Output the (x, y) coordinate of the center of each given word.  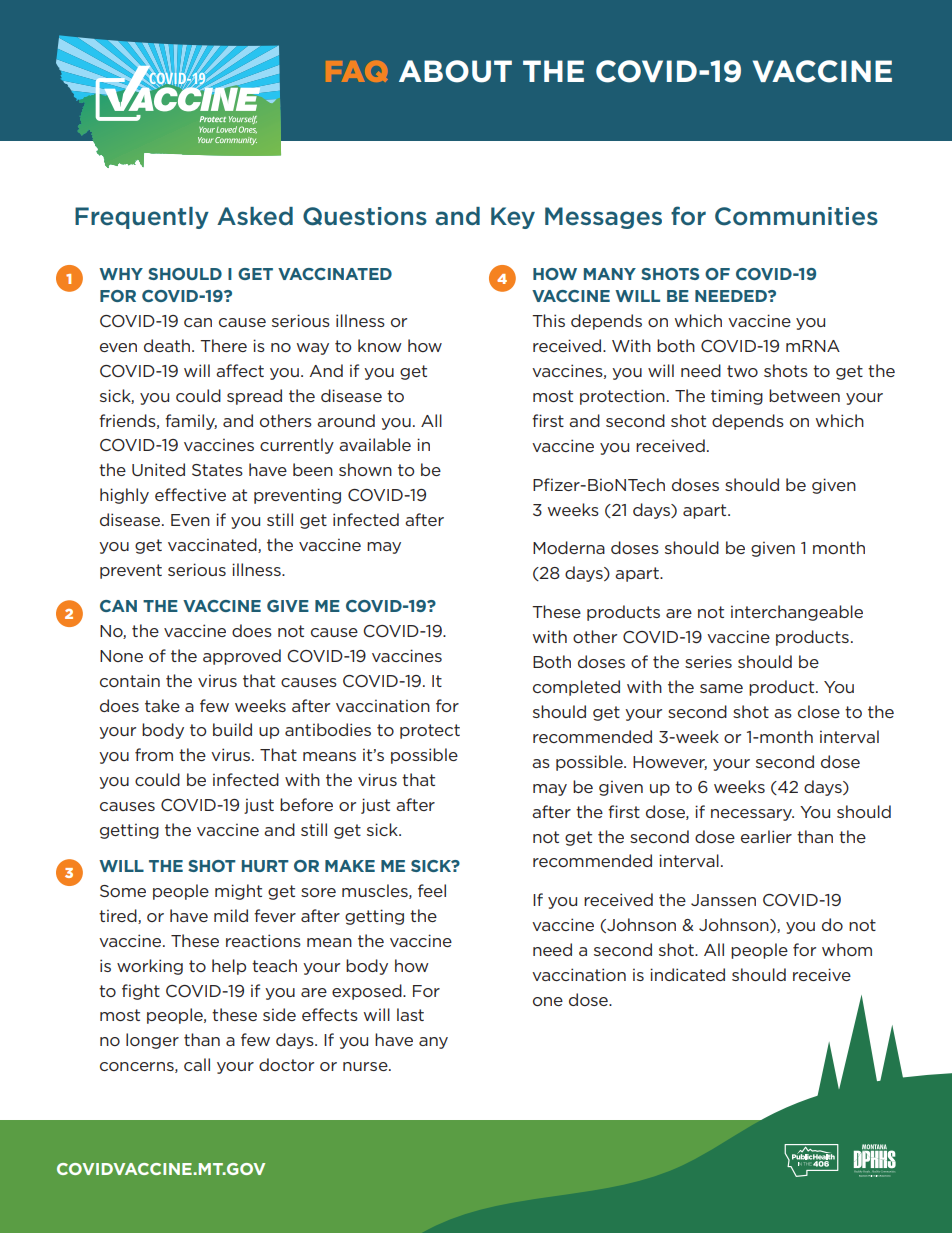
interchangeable (797, 613)
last (410, 1014)
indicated (687, 974)
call (197, 1064)
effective (190, 494)
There (223, 345)
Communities (796, 216)
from (154, 754)
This (548, 320)
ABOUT (455, 71)
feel (432, 890)
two (742, 371)
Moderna (569, 547)
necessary (752, 815)
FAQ (357, 71)
